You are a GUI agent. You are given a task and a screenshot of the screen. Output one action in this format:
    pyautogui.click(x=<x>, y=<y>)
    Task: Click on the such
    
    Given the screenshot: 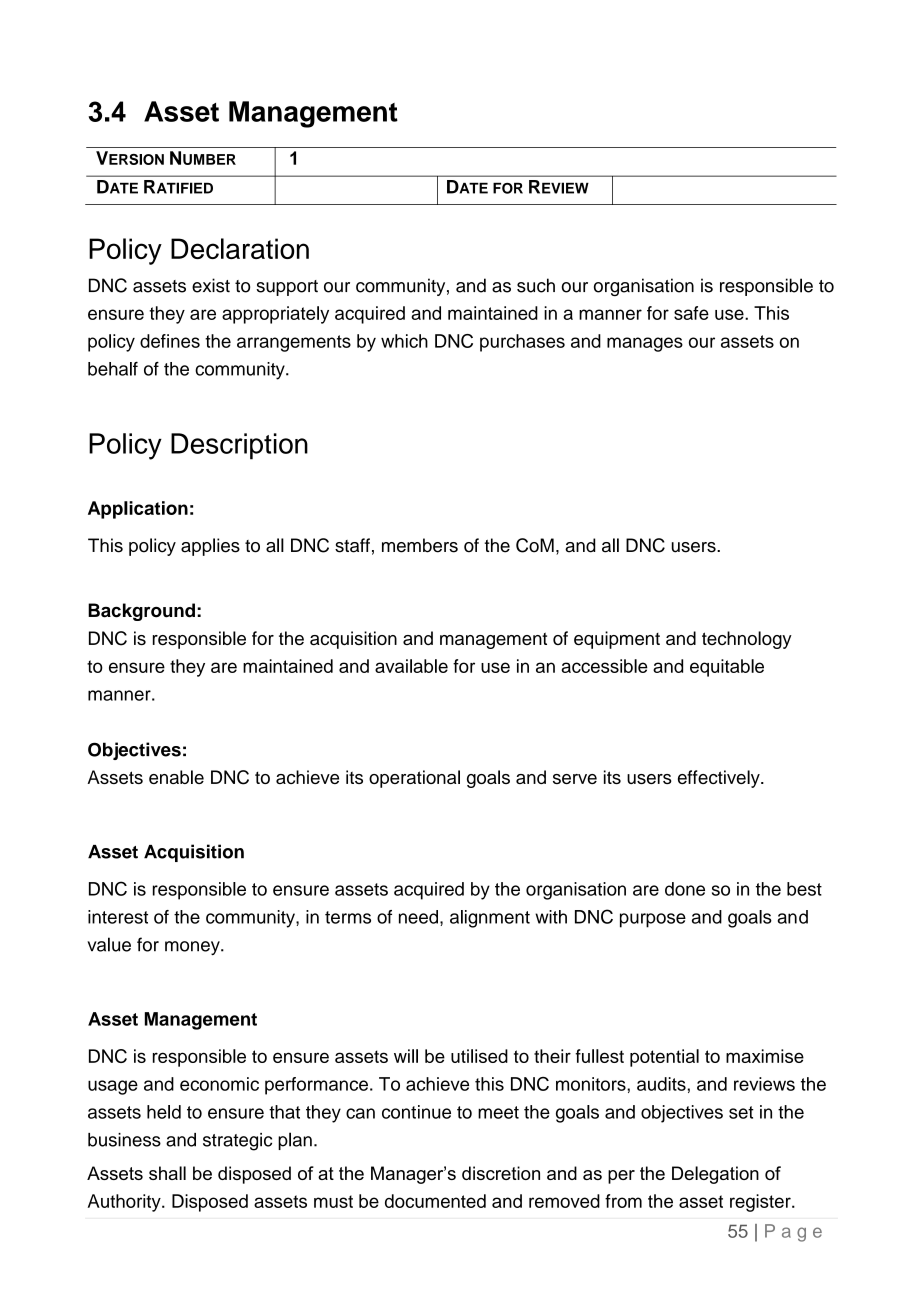 What is the action you would take?
    pyautogui.click(x=536, y=285)
